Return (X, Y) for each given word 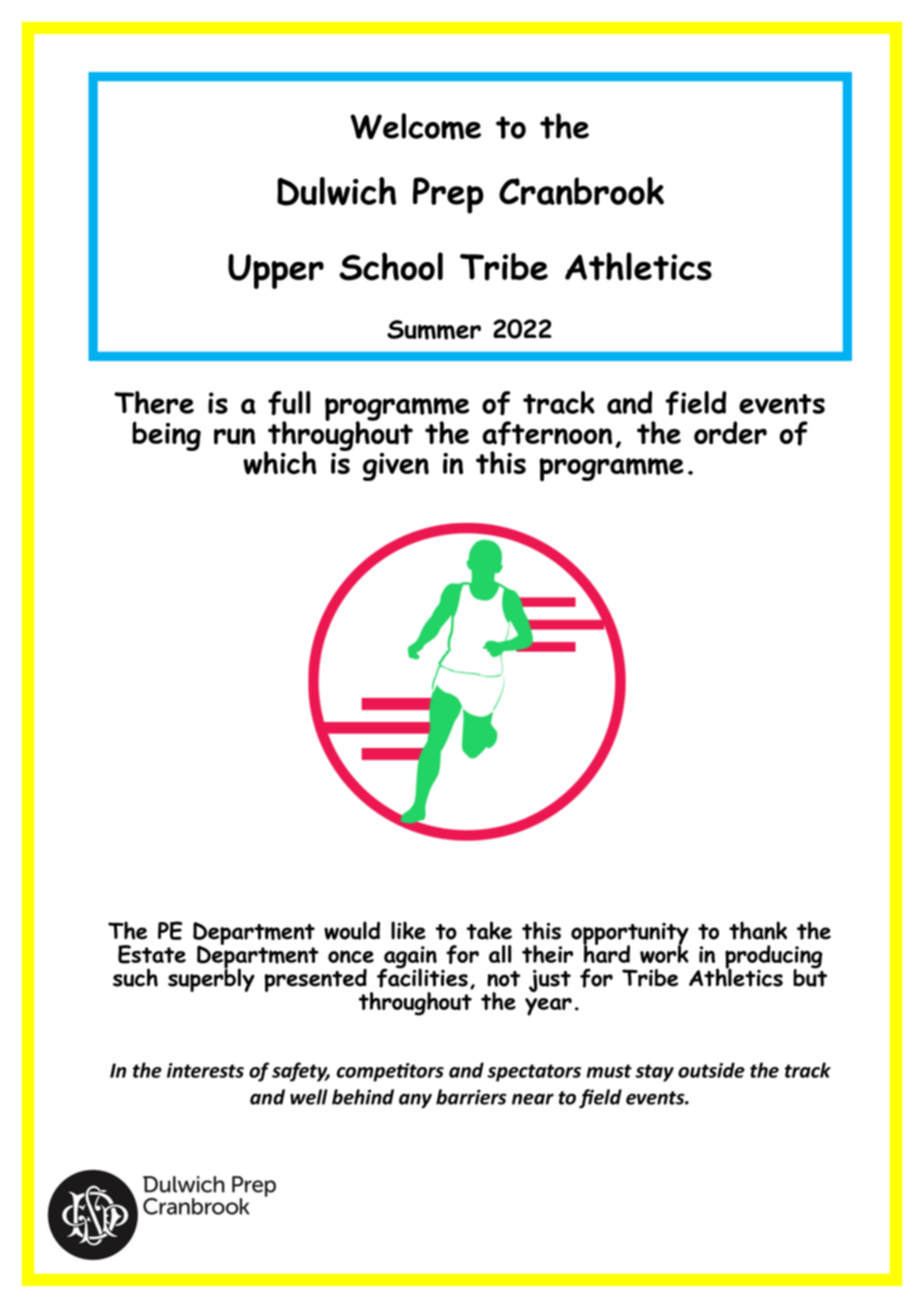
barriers (471, 1097)
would (352, 930)
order (730, 432)
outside (711, 1070)
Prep (448, 195)
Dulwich (336, 191)
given (396, 467)
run (234, 436)
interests (205, 1070)
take (489, 930)
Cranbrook (581, 191)
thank (758, 930)
